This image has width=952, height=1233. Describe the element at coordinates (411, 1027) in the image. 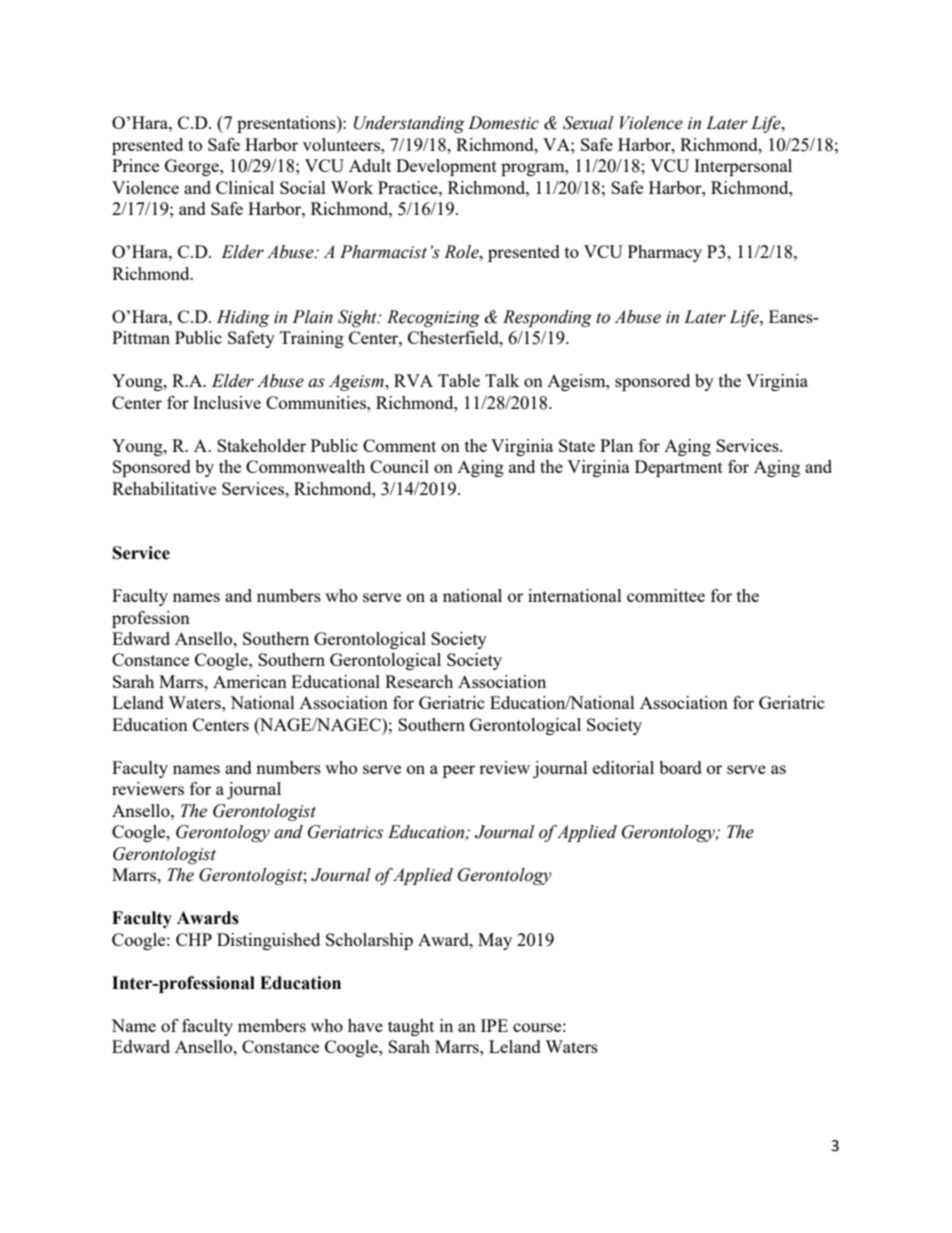

I see `taught` at that location.
